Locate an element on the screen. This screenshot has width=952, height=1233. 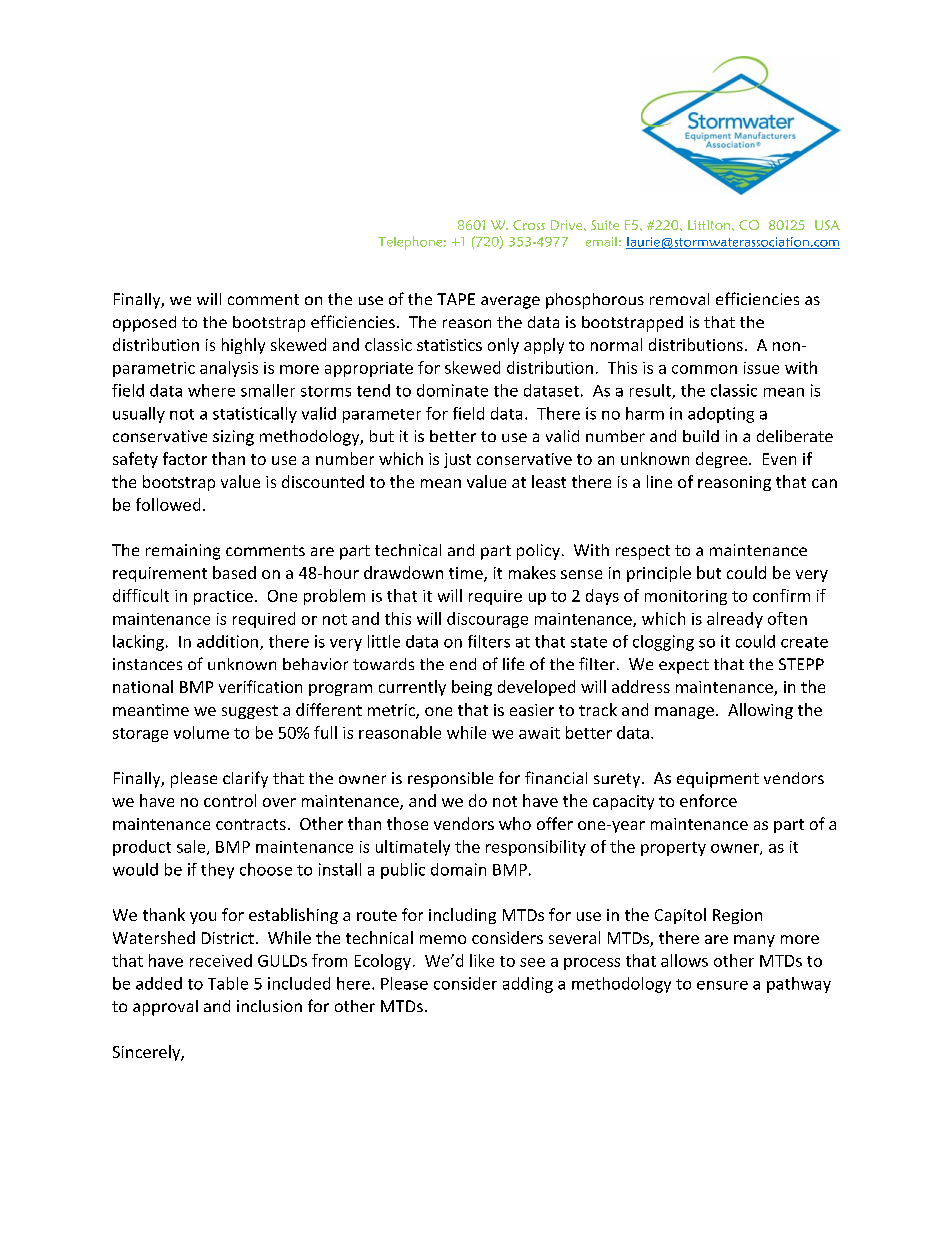
USA is located at coordinates (827, 225).
